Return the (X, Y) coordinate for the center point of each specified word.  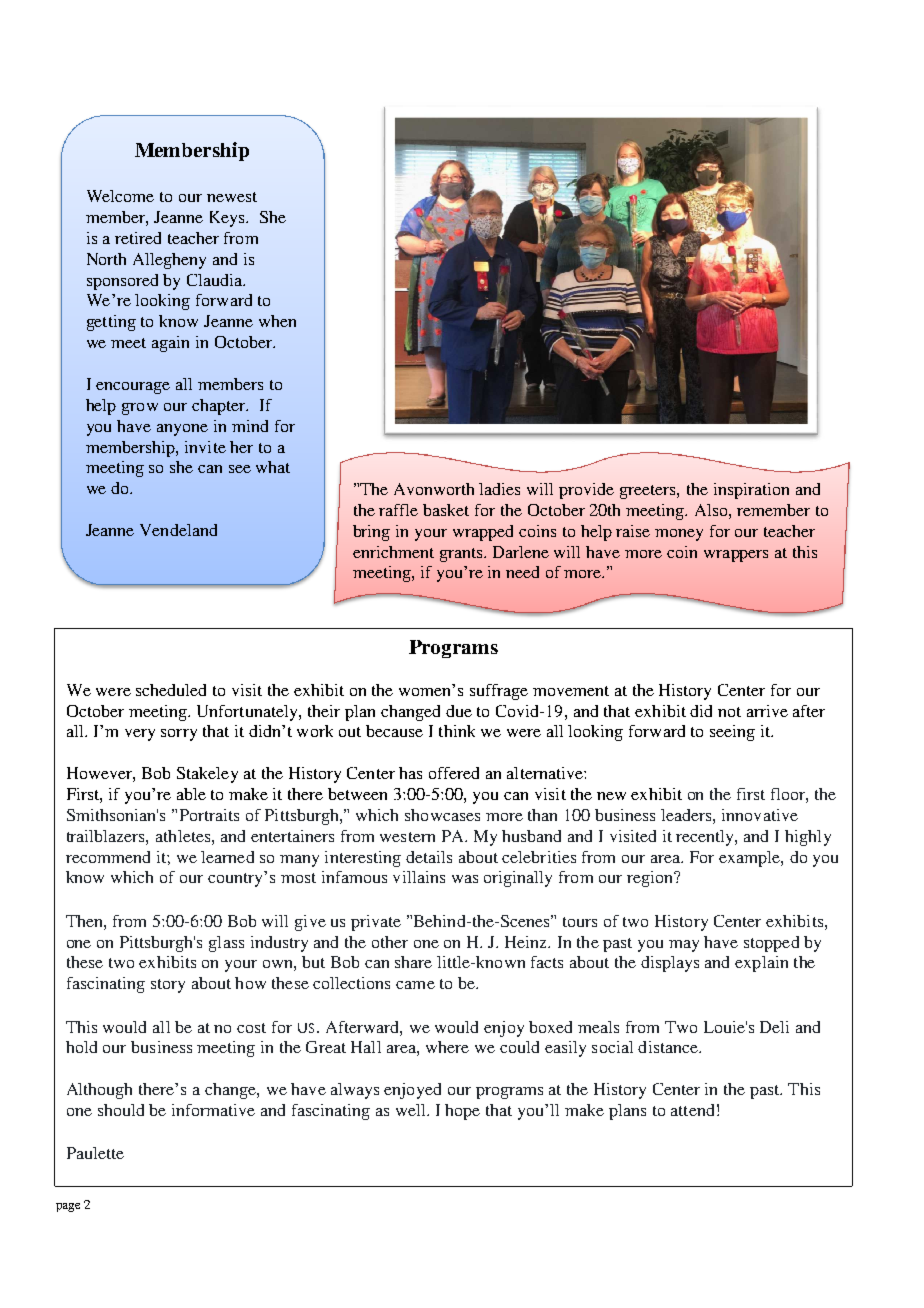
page (68, 1207)
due (459, 711)
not (729, 712)
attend (692, 1110)
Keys (228, 219)
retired (138, 238)
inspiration (751, 491)
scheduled (171, 690)
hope (462, 1112)
